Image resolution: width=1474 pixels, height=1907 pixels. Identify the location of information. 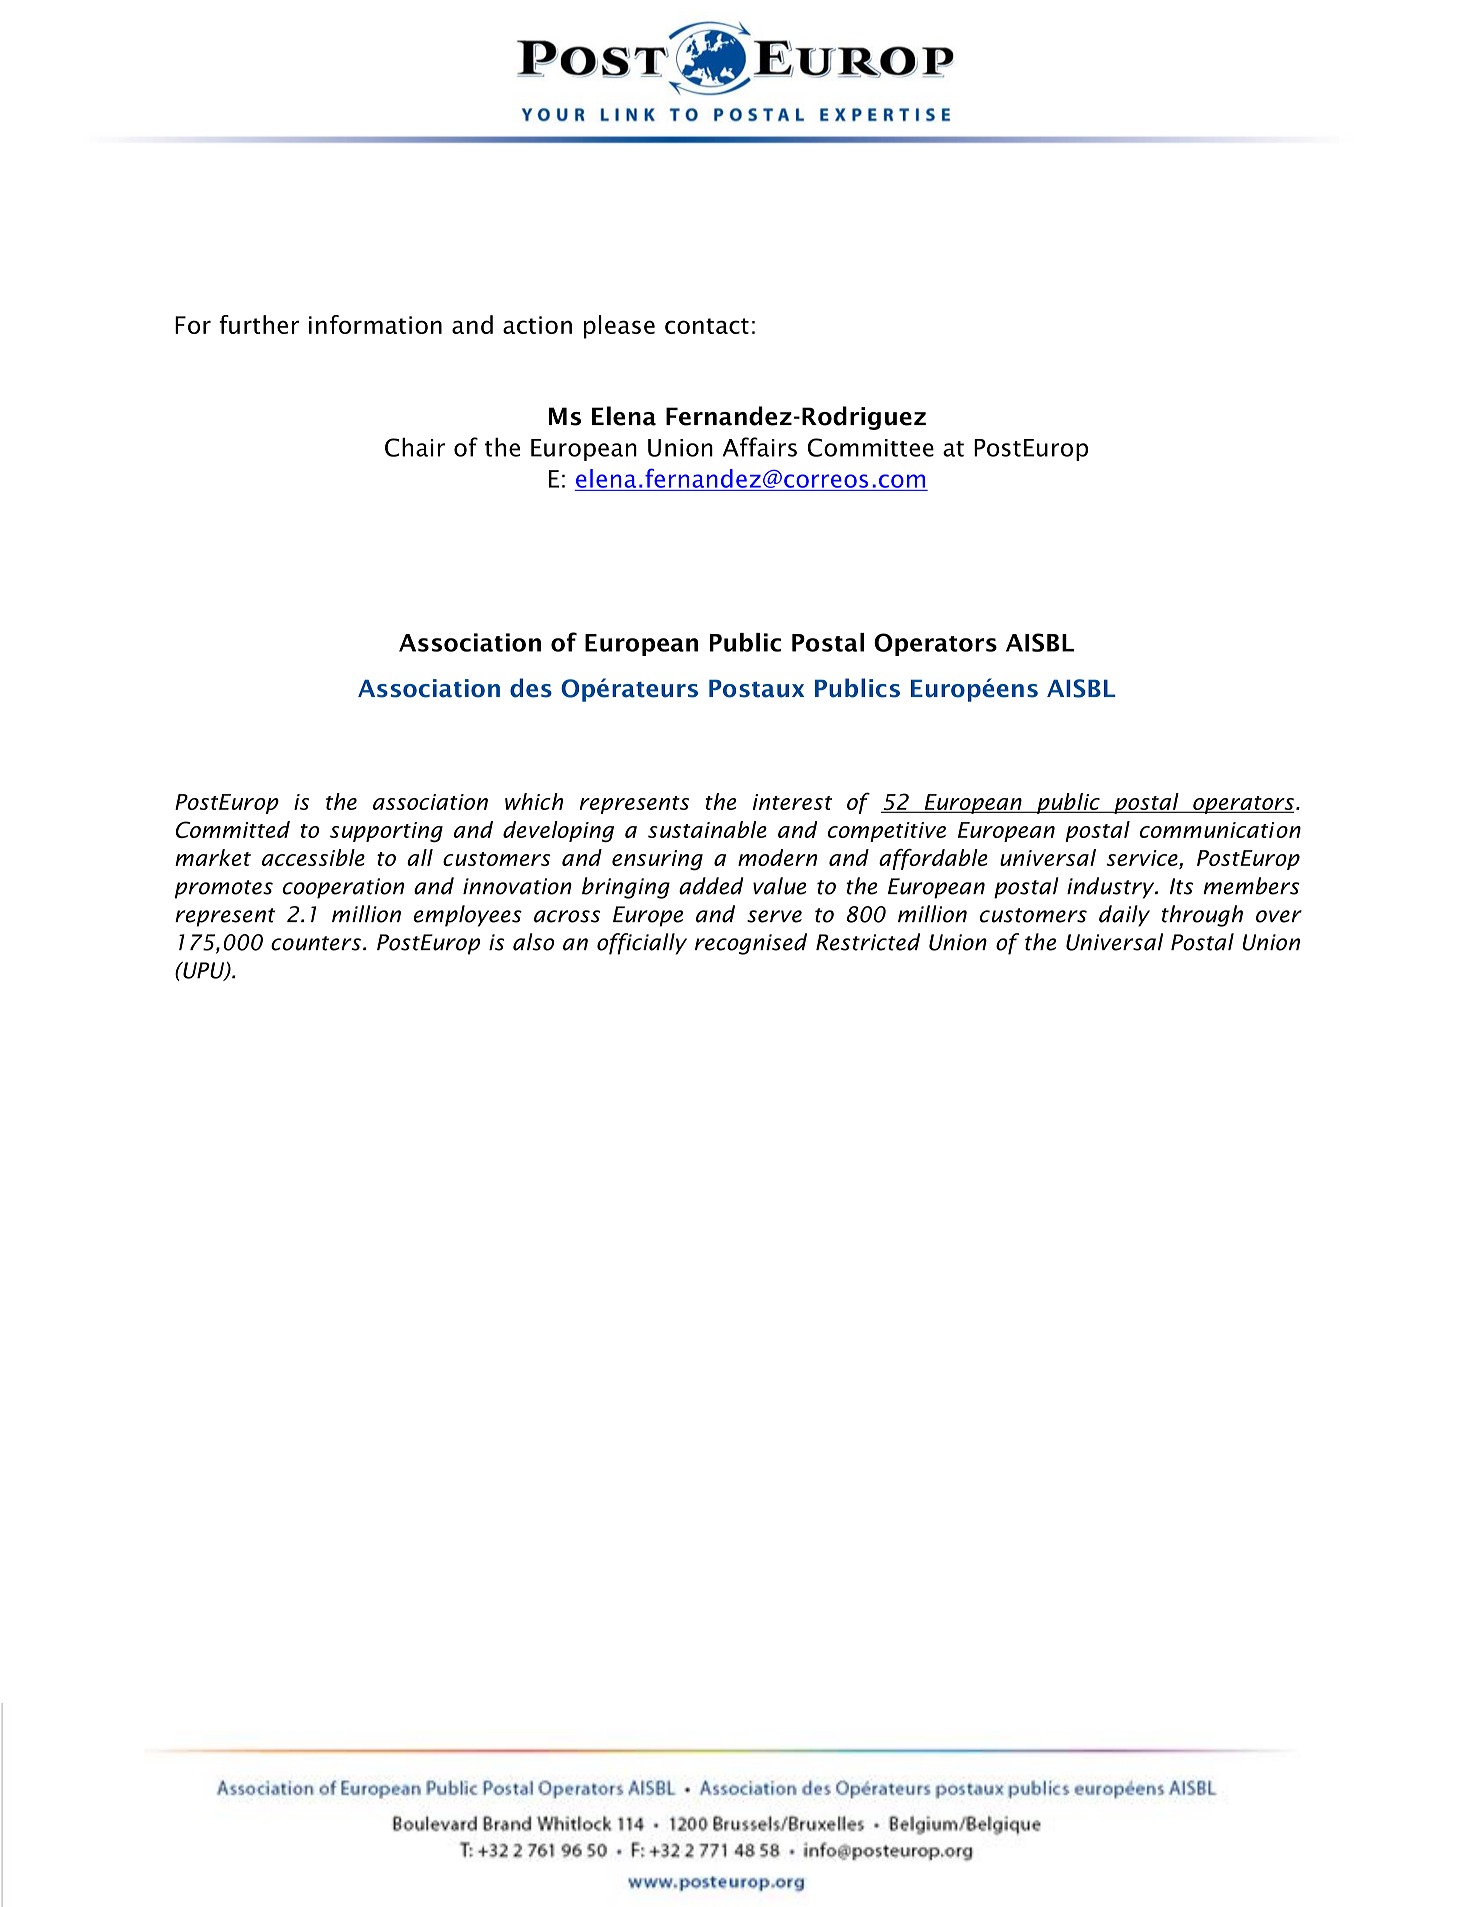
(375, 324).
